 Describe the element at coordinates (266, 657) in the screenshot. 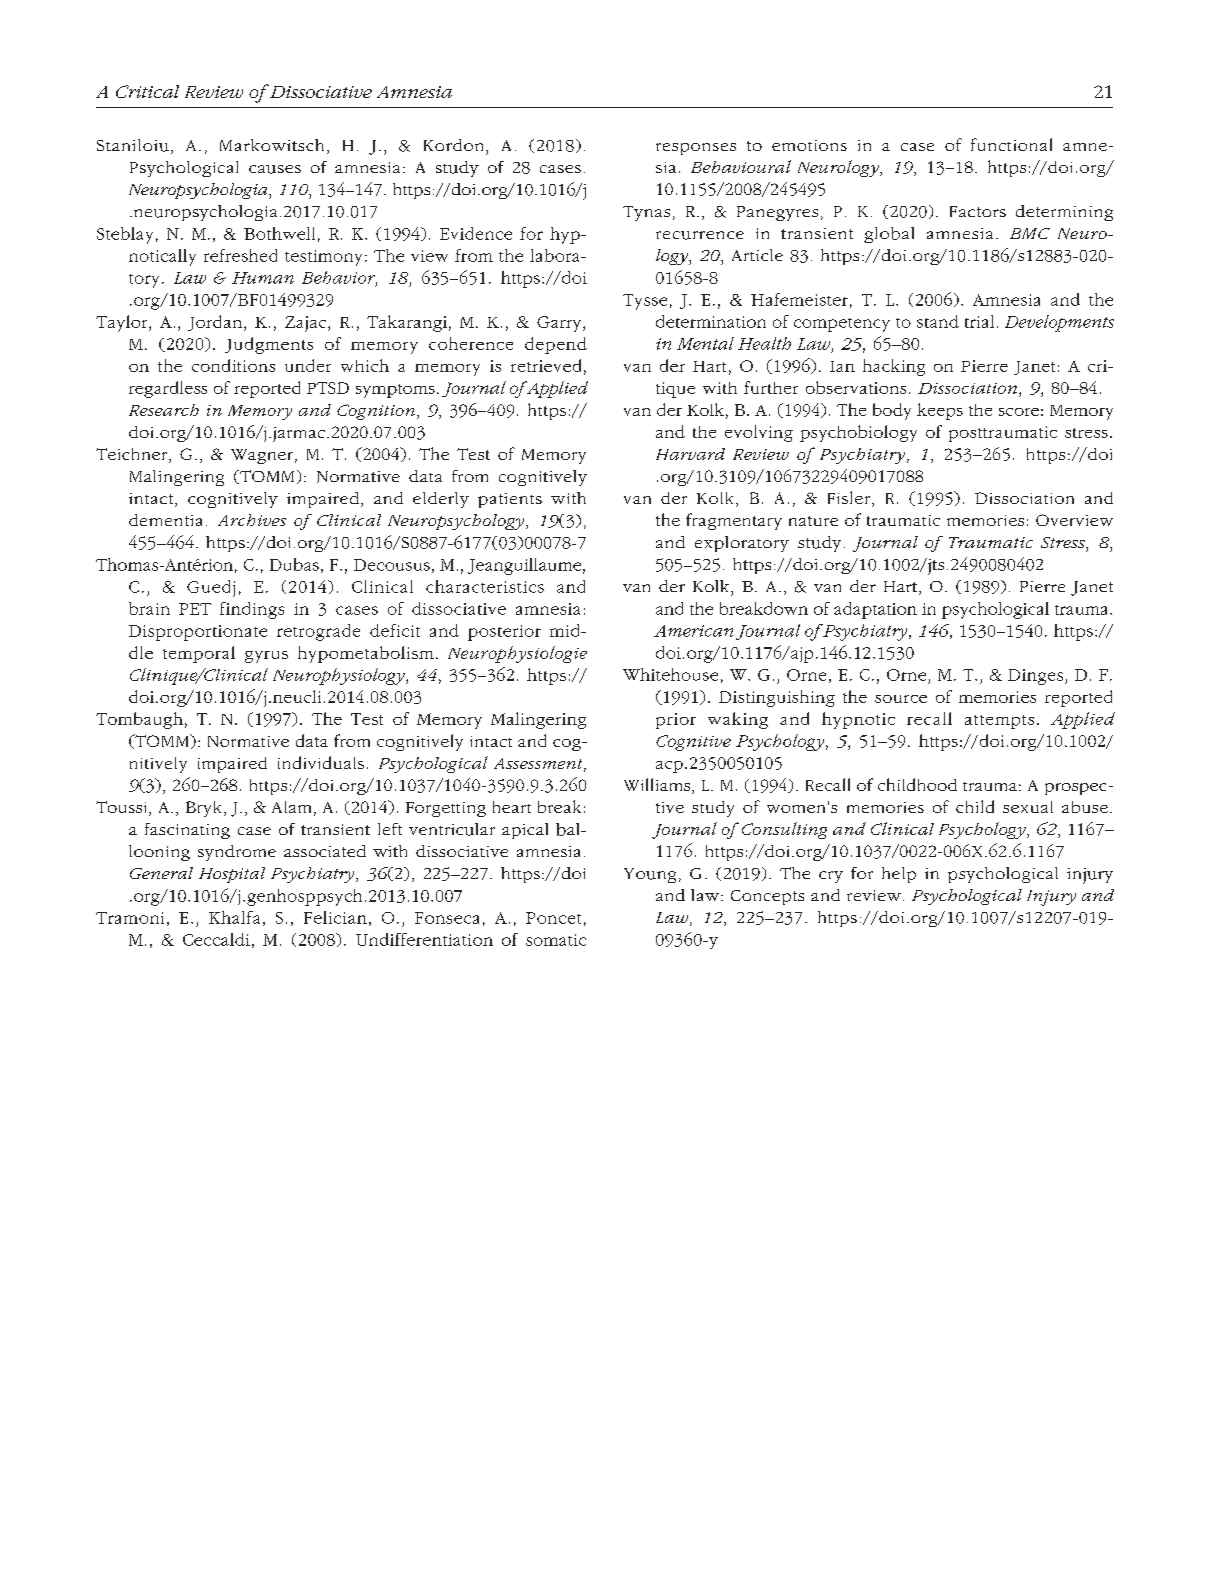

I see `gyrus` at that location.
